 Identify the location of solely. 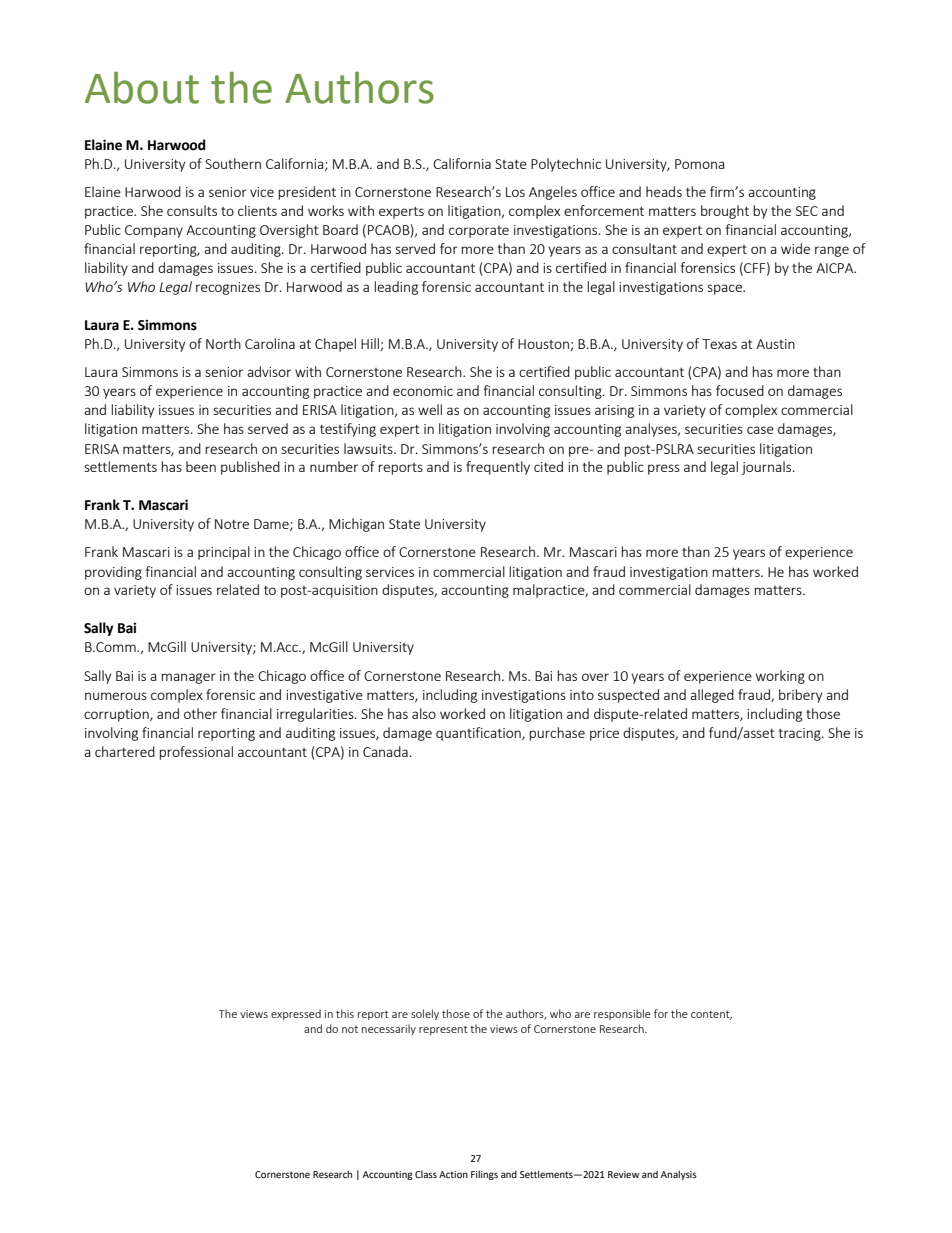
(425, 1014).
